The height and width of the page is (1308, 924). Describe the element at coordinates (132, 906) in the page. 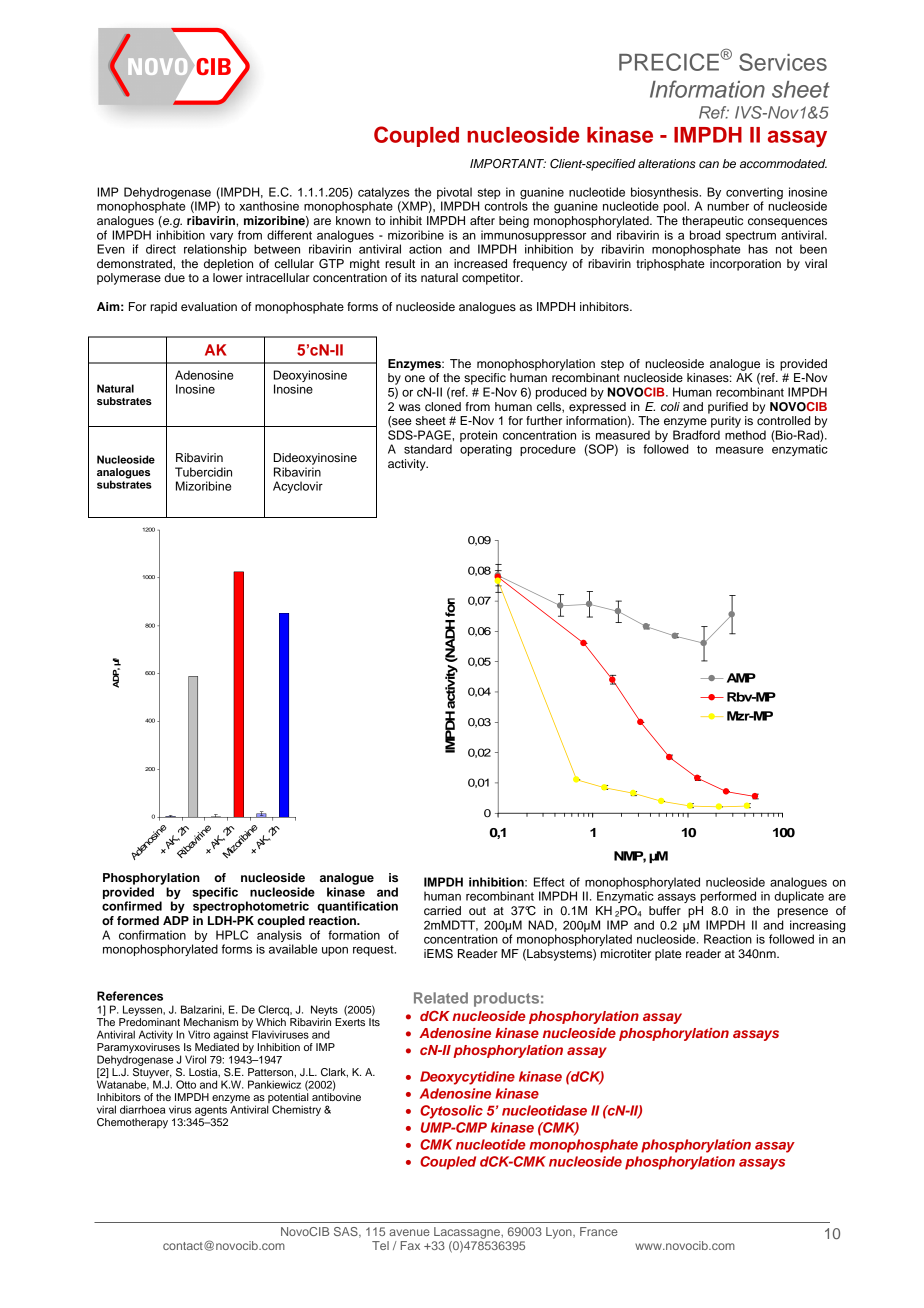

I see `confirmed` at that location.
